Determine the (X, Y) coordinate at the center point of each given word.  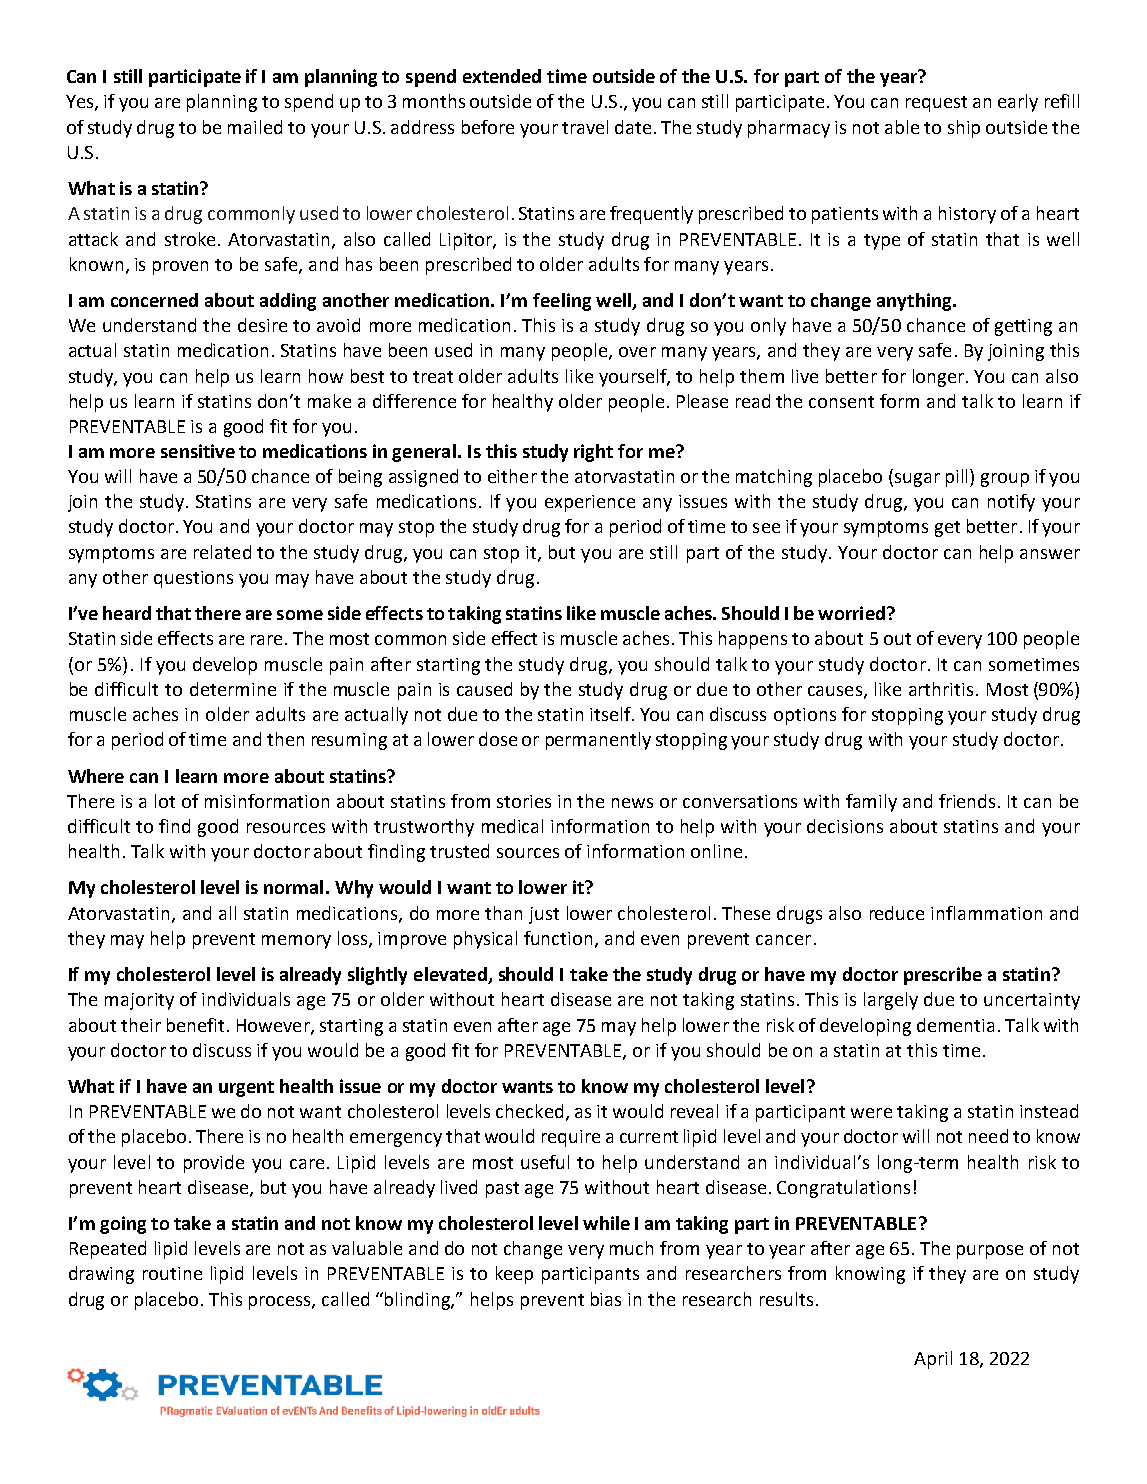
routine (172, 1273)
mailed (255, 127)
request (936, 104)
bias (606, 1299)
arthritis (941, 689)
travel (585, 127)
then (285, 739)
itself (611, 714)
